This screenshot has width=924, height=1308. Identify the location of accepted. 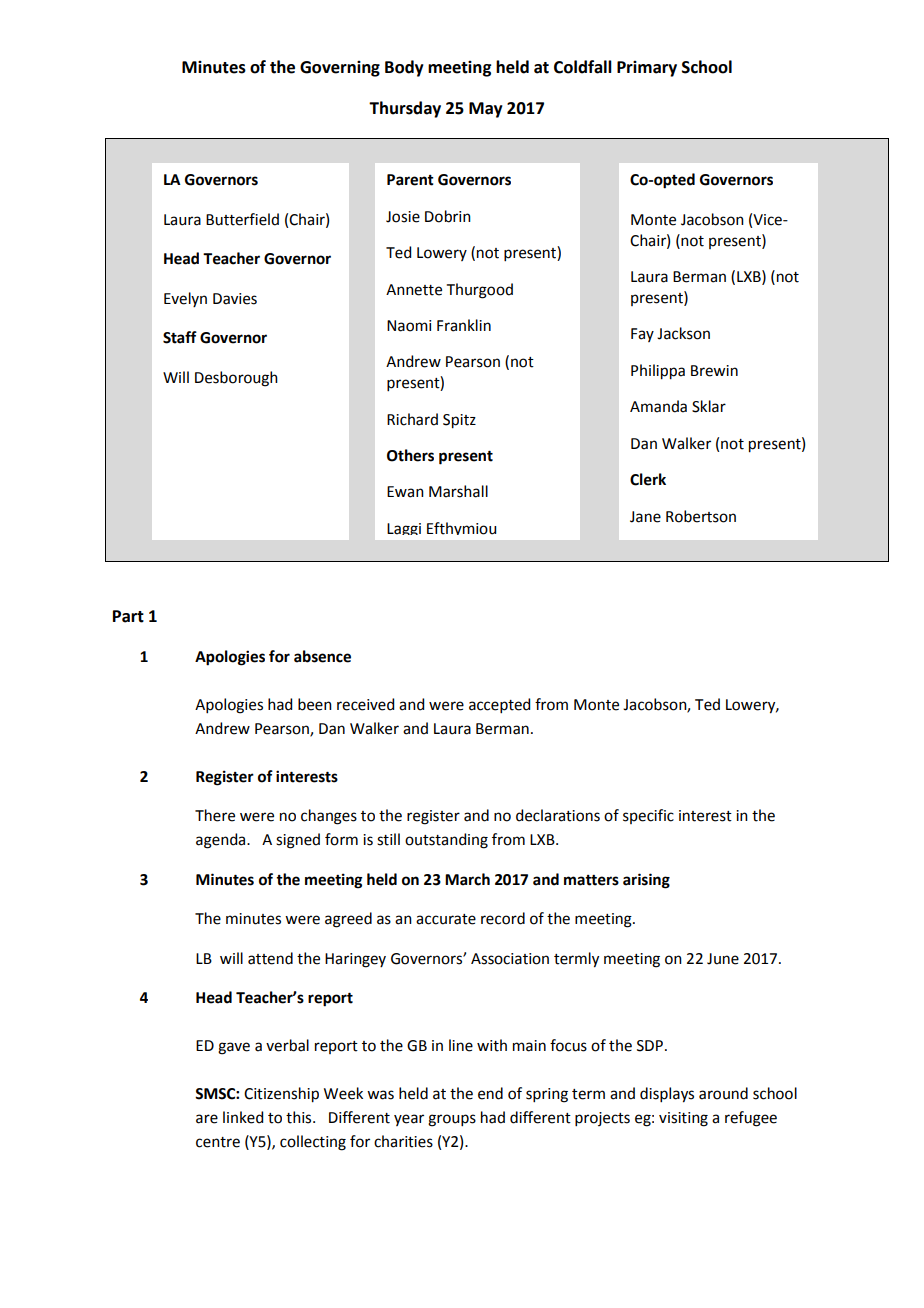
(499, 705).
